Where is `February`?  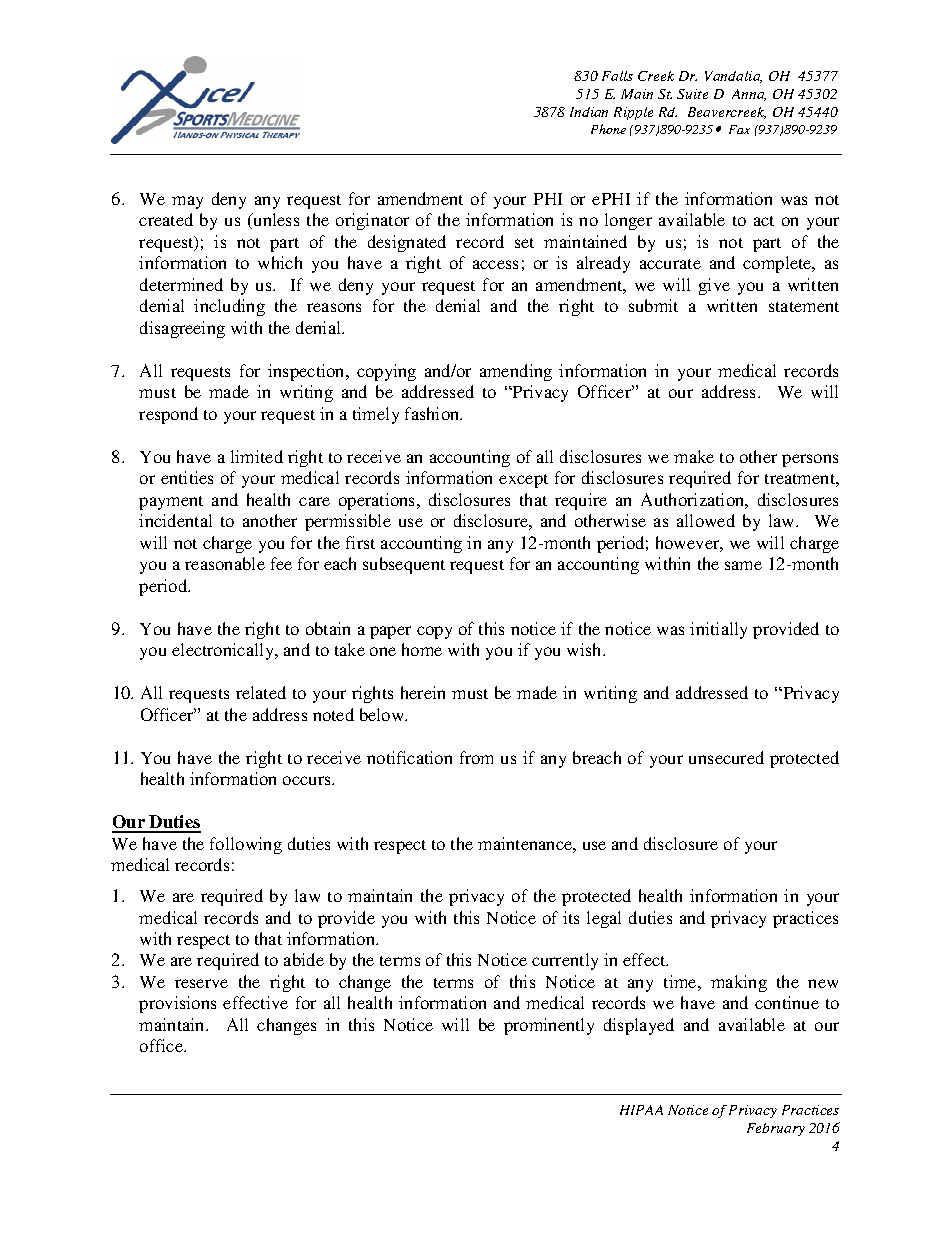 February is located at coordinates (776, 1129).
